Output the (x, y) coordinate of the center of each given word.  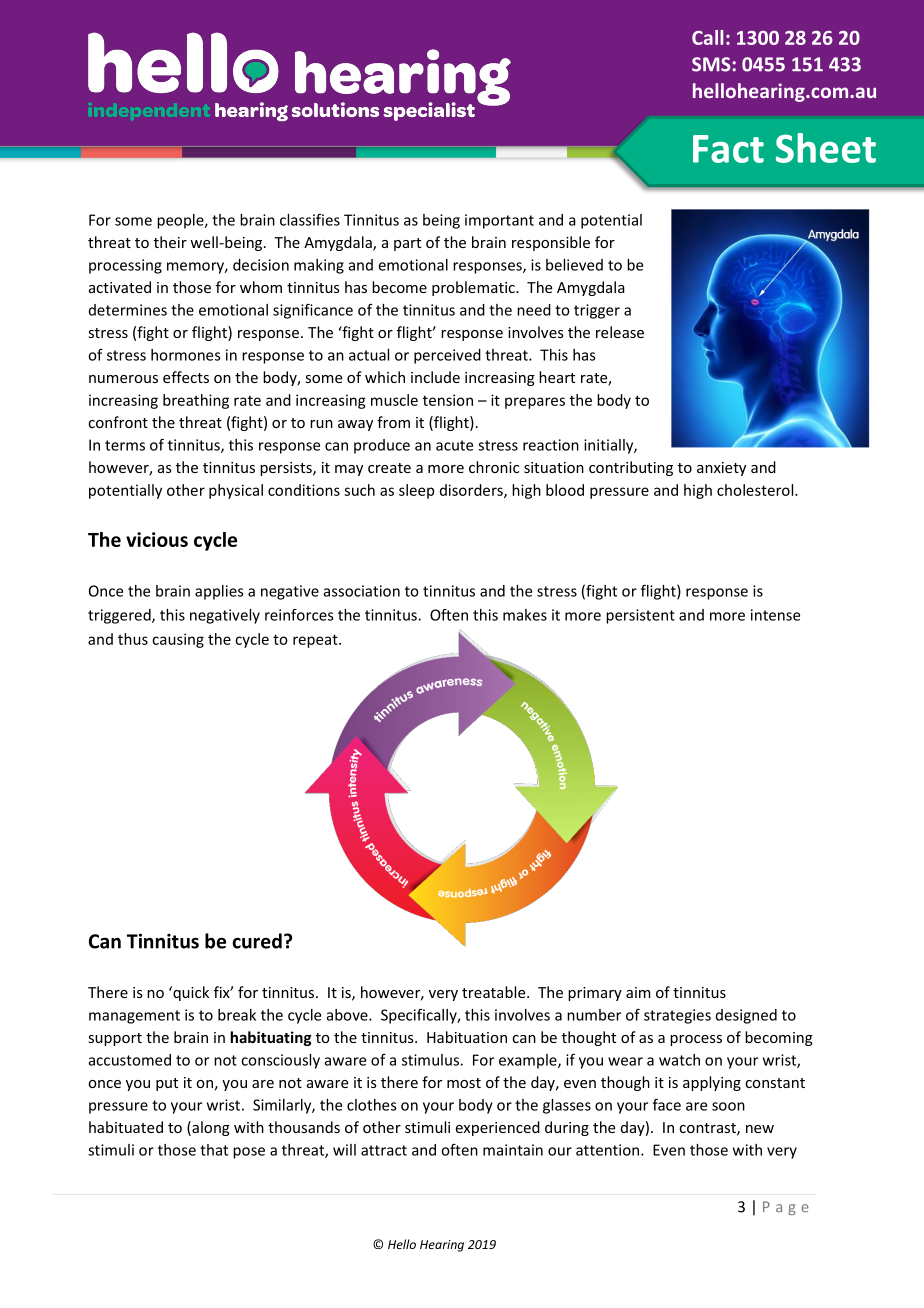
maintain (513, 1150)
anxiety (721, 469)
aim (638, 992)
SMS (711, 64)
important (499, 221)
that (214, 1150)
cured (257, 941)
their (170, 242)
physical (236, 491)
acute (454, 445)
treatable (495, 992)
